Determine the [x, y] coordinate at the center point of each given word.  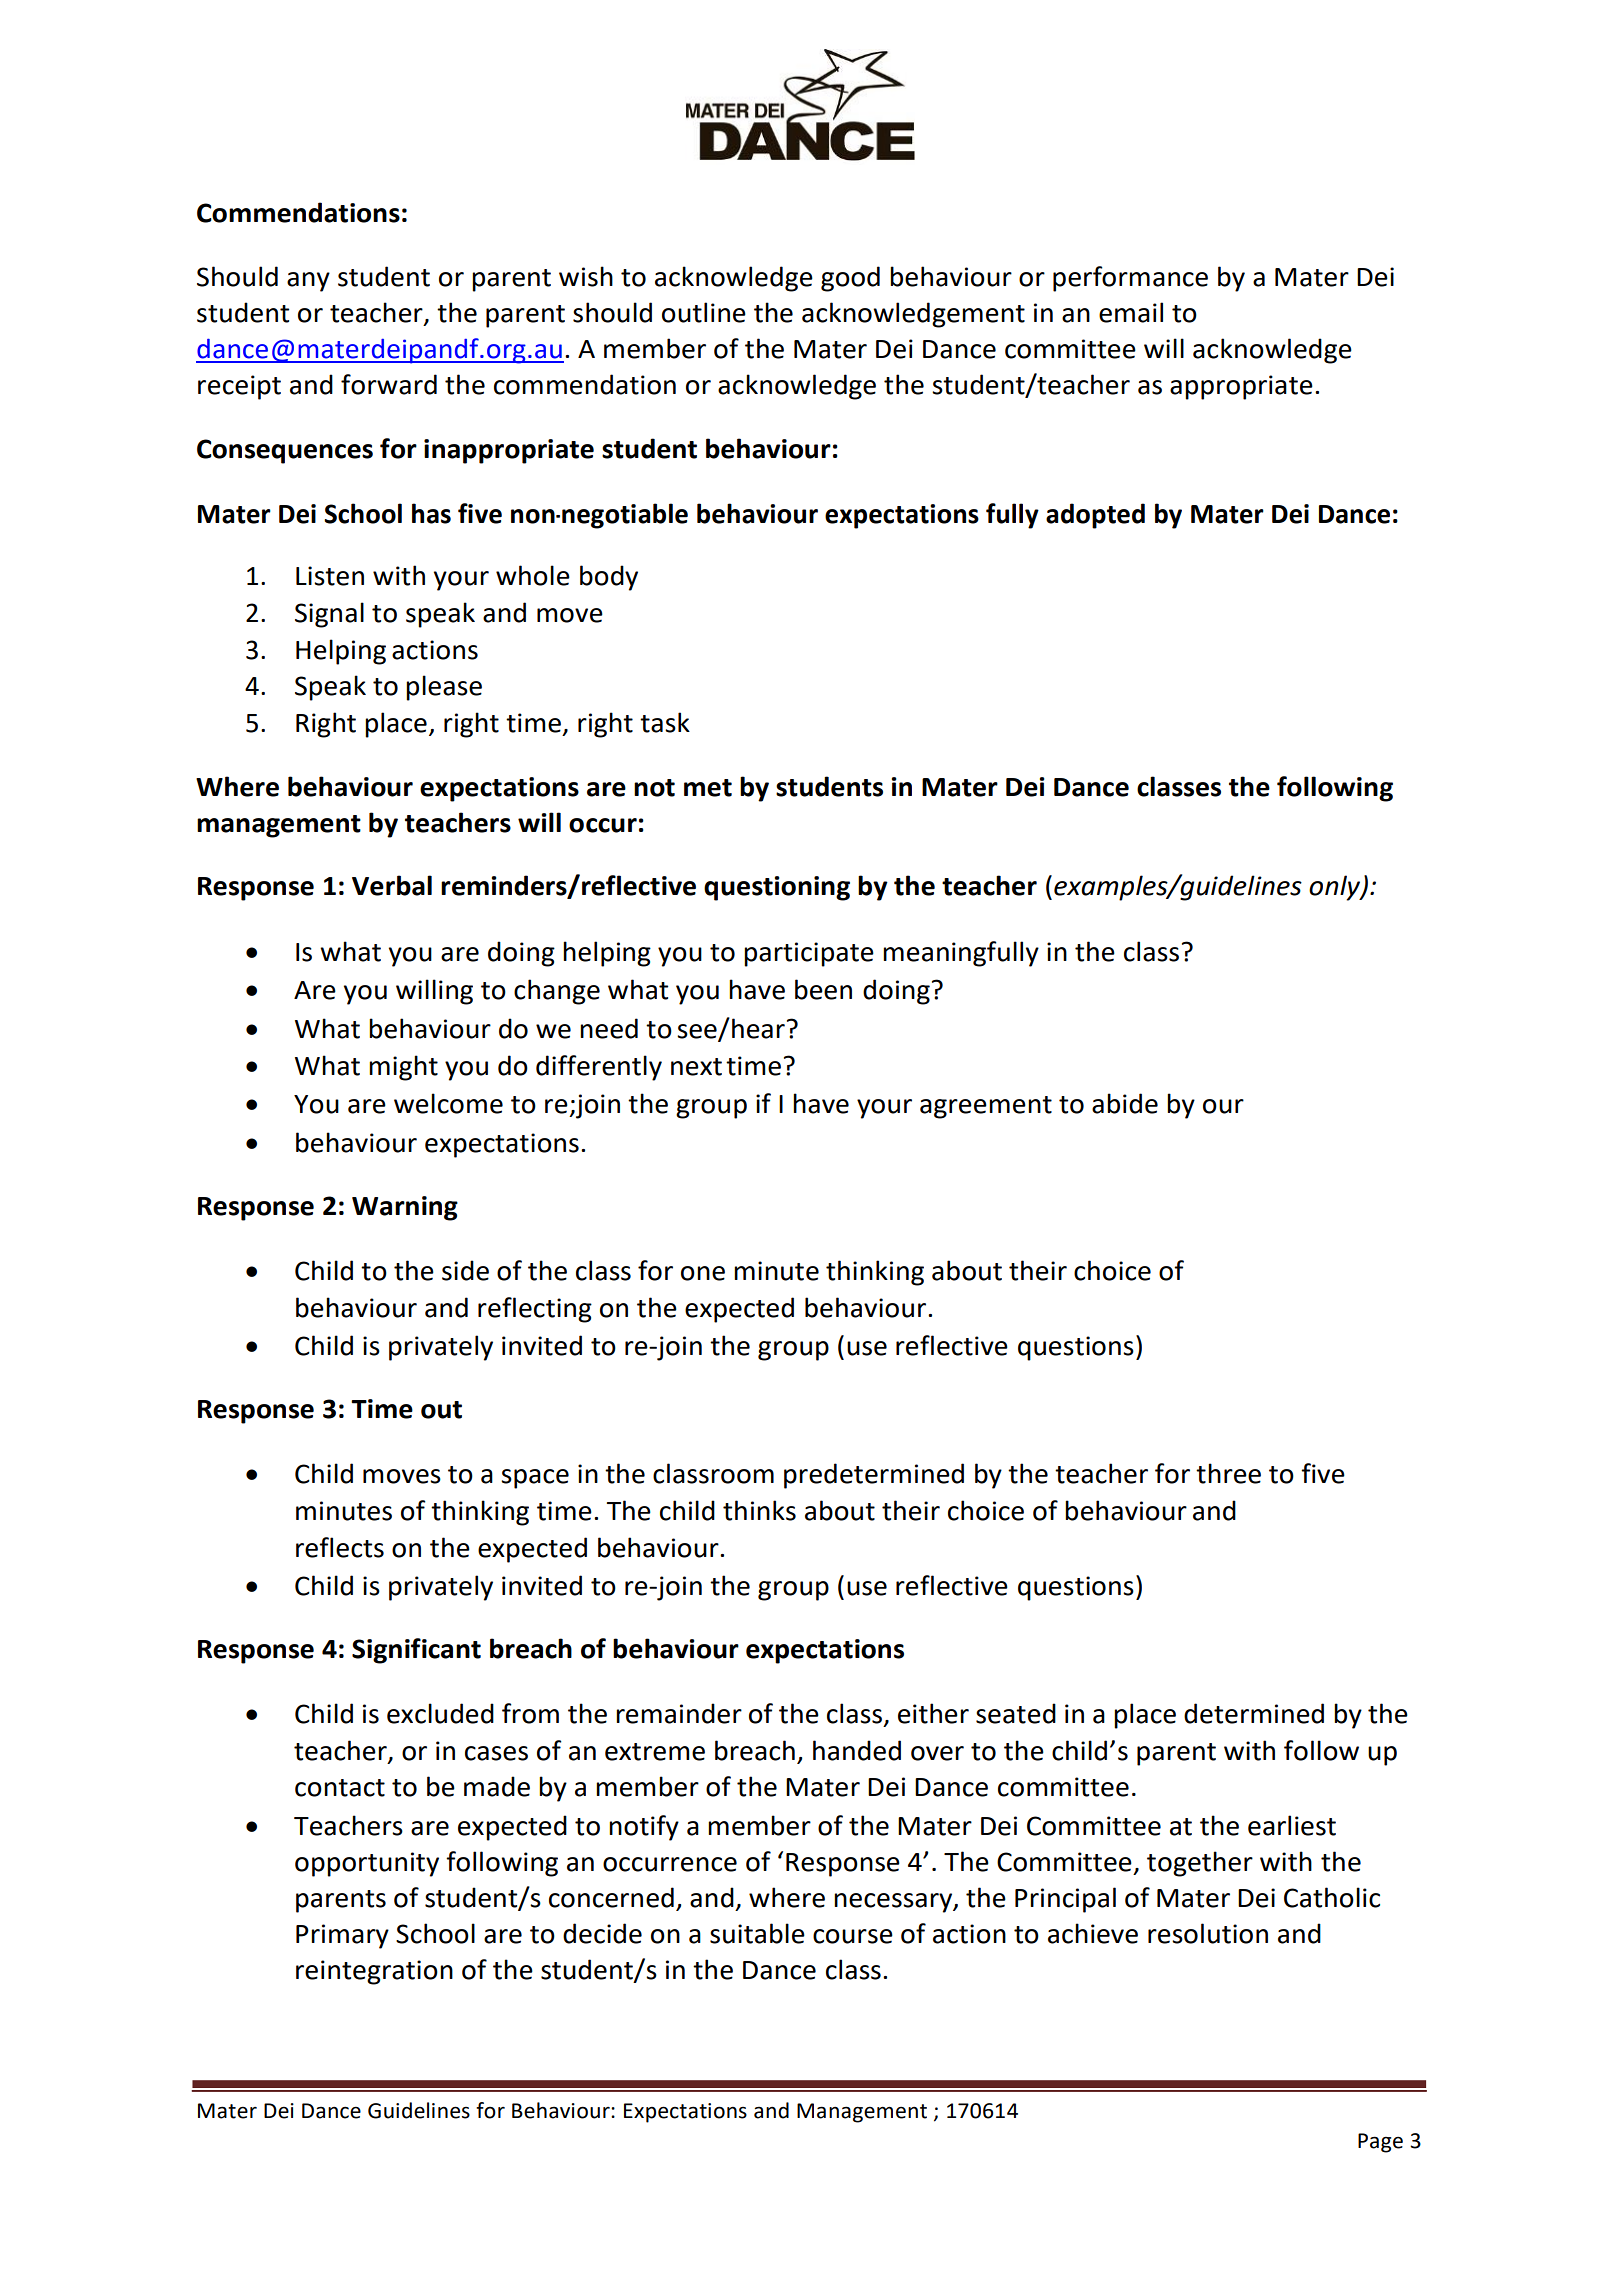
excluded [440, 1713]
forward [389, 384]
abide [1125, 1103]
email [1131, 312]
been [823, 989]
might [403, 1068]
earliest [1292, 1825]
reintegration [374, 1972]
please [444, 688]
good [850, 279]
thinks [759, 1510]
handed [857, 1750]
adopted [1095, 516]
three [1228, 1473]
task [665, 722]
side [465, 1270]
